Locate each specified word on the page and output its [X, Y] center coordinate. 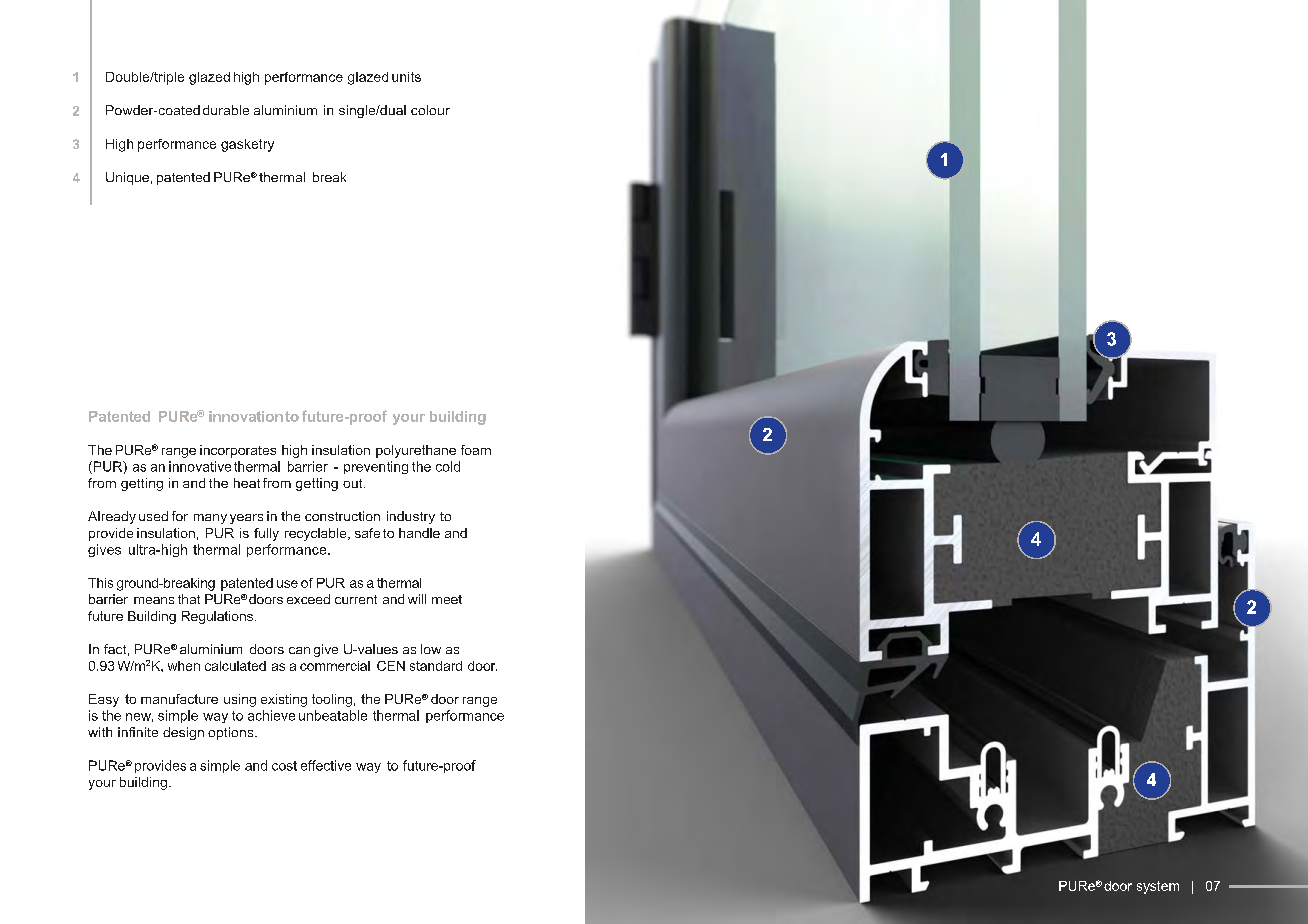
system [1158, 887]
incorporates [238, 451]
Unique [127, 178]
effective [326, 765]
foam [476, 450]
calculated [235, 666]
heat [247, 483]
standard [436, 666]
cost [284, 766]
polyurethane [416, 451]
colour [430, 110]
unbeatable [333, 715]
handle [419, 533]
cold [448, 466]
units [406, 77]
